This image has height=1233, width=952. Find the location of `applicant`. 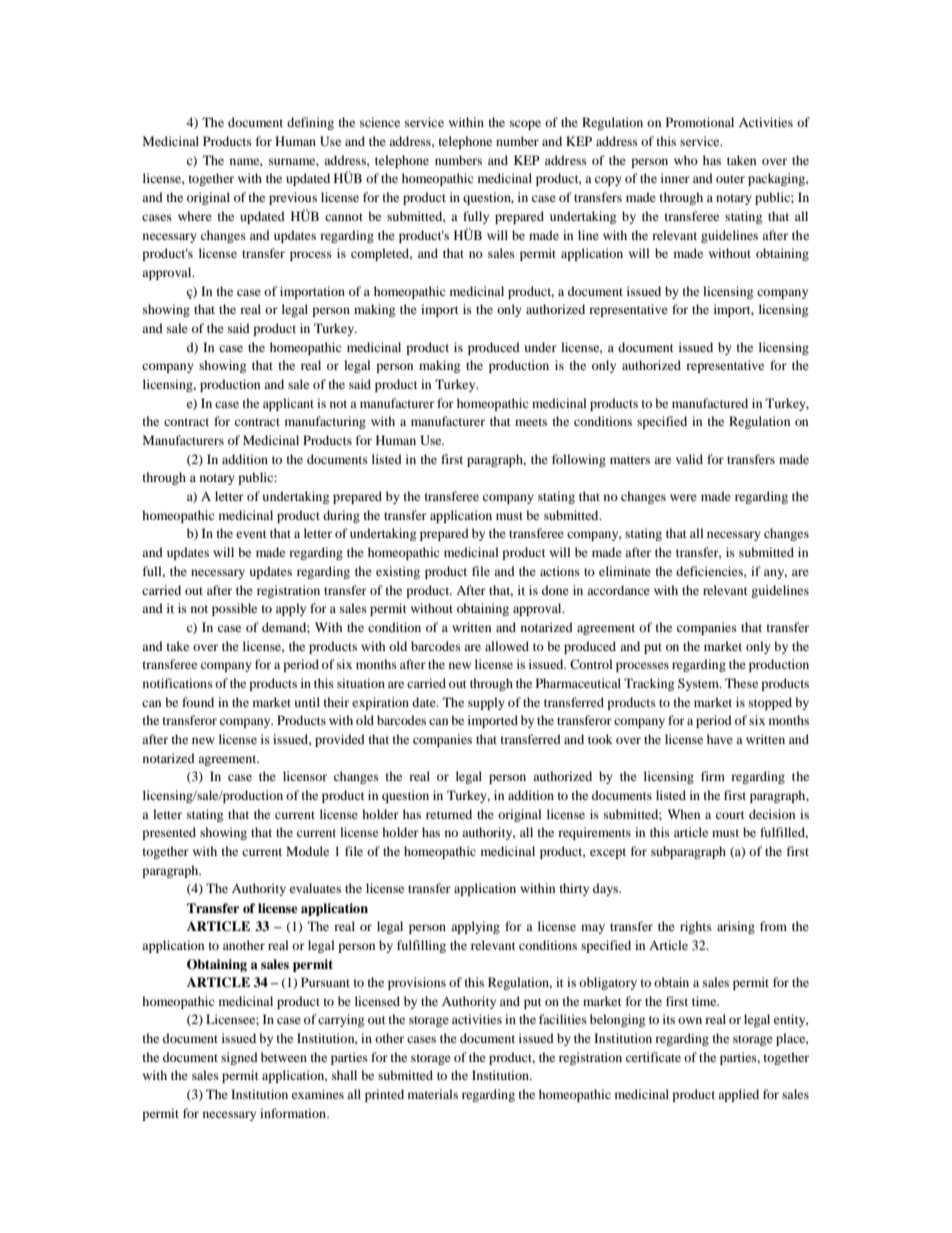

applicant is located at coordinates (288, 404).
